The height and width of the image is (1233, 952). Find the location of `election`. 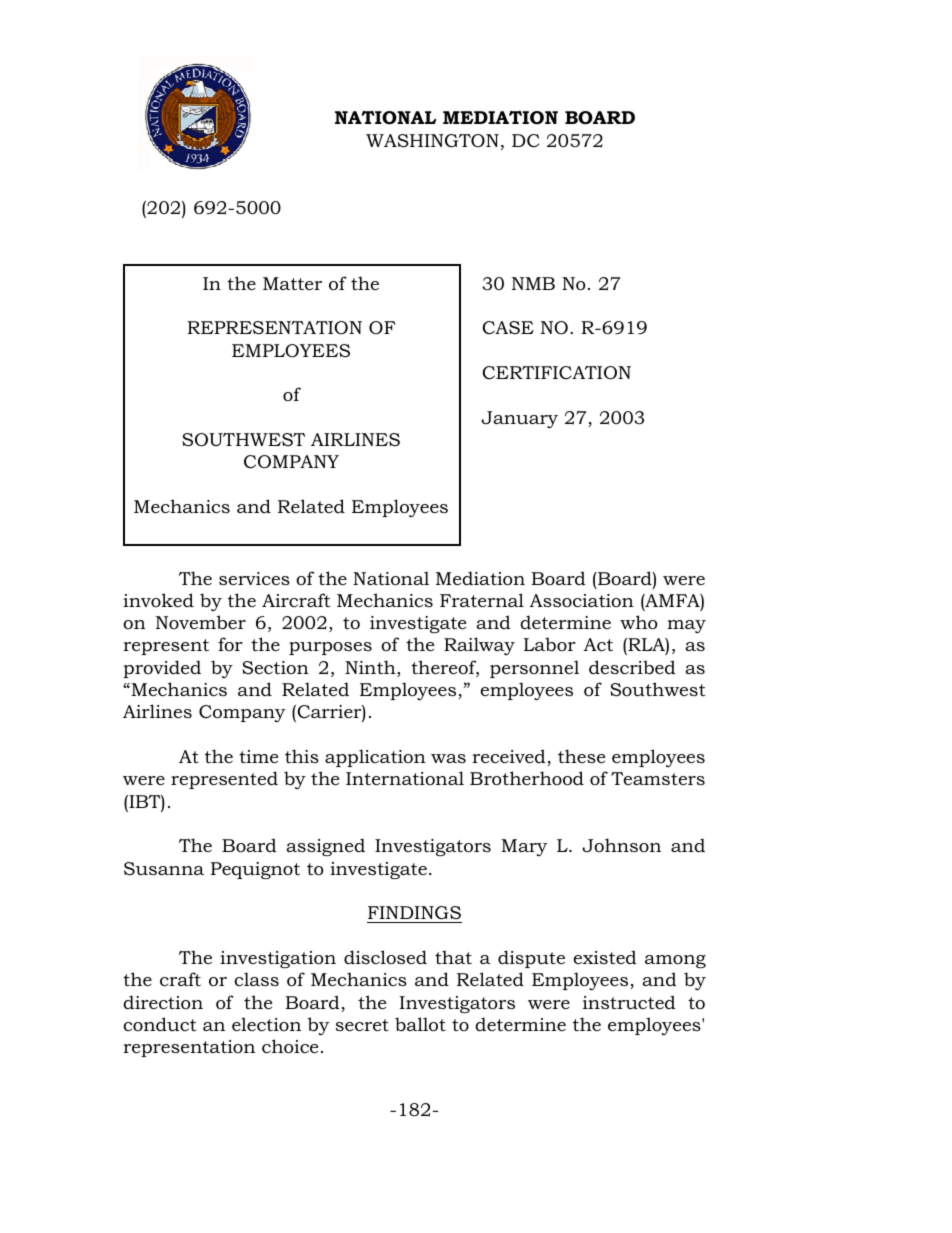

election is located at coordinates (266, 1024).
